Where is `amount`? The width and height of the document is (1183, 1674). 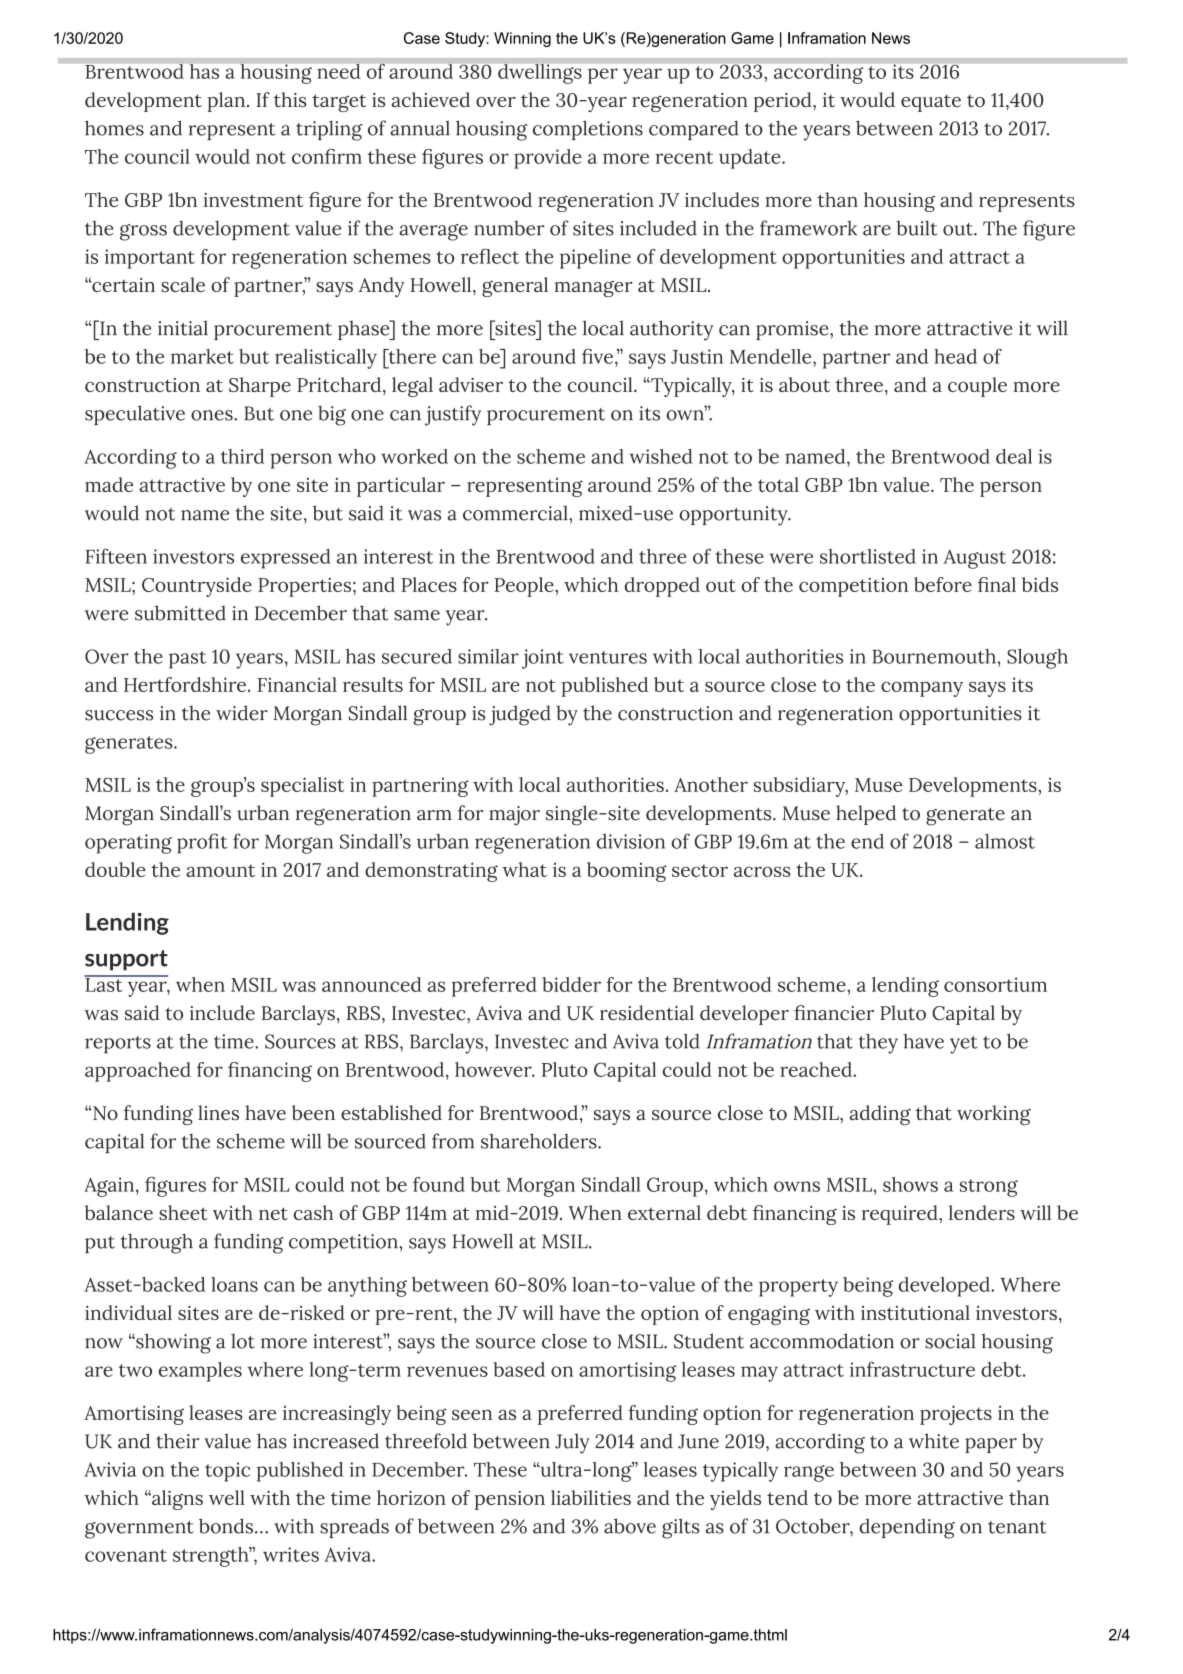 amount is located at coordinates (220, 870).
